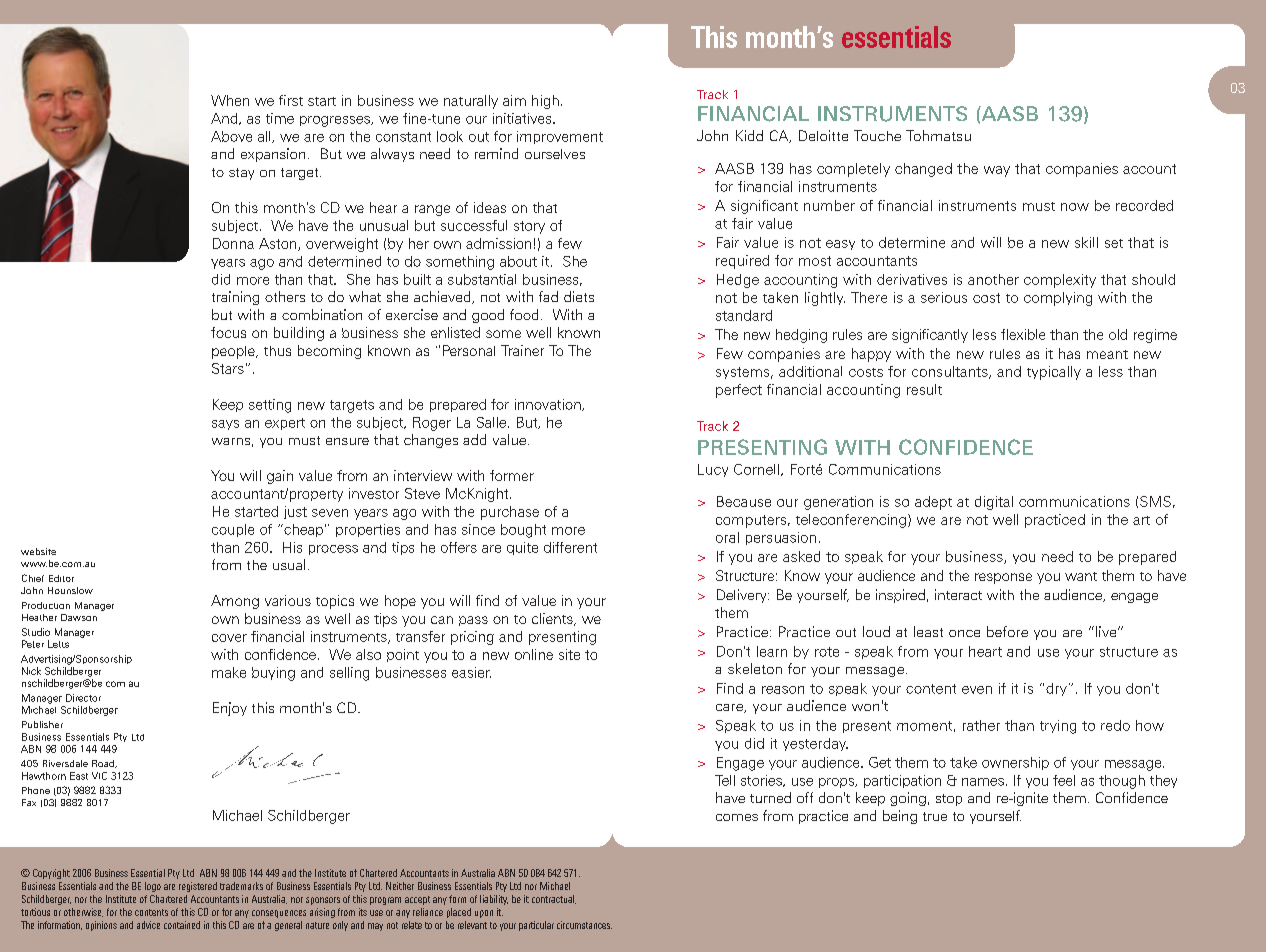  I want to click on innovation, so click(549, 405).
